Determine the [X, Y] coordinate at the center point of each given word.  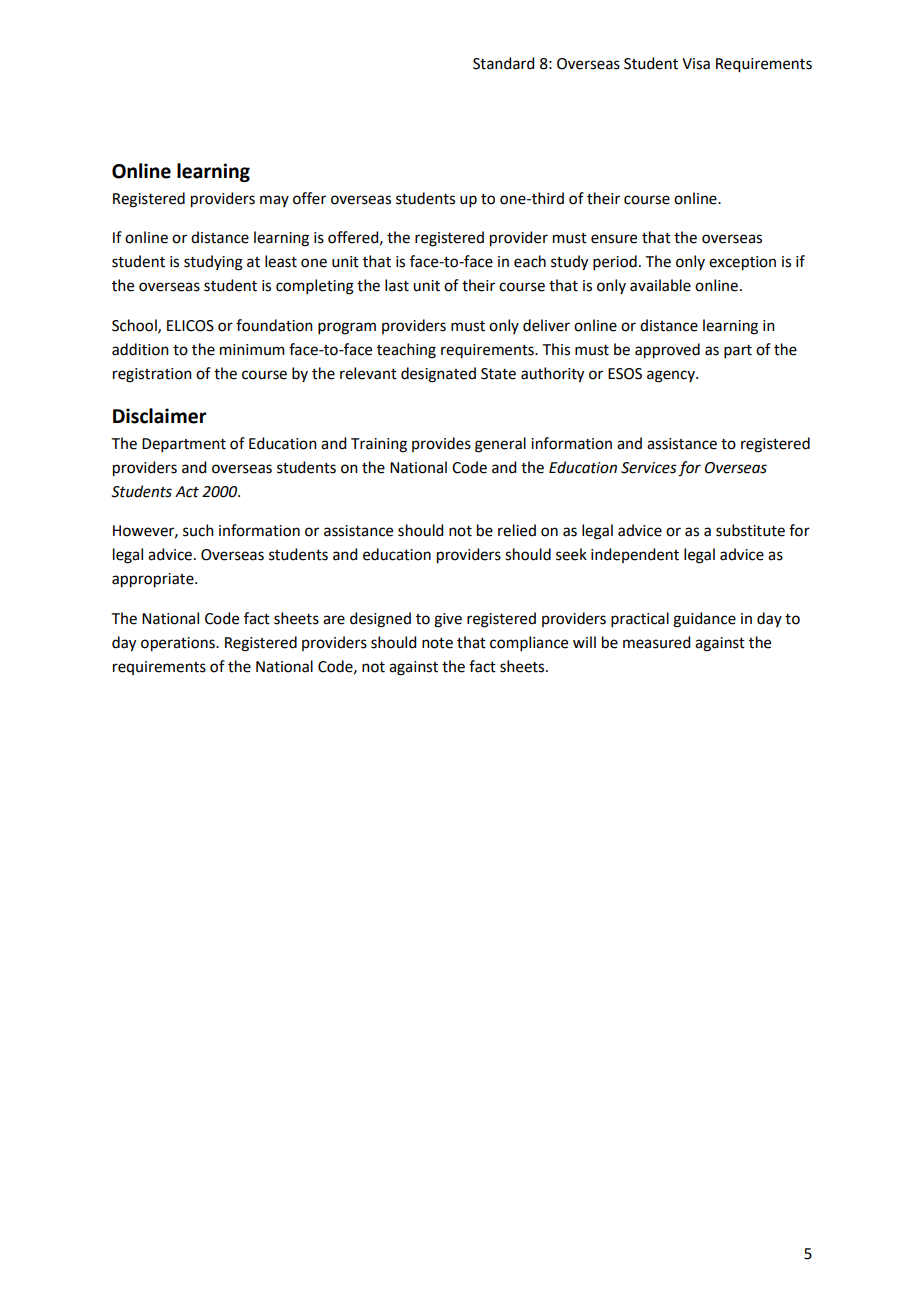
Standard [503, 63]
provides [441, 444]
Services [649, 468]
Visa [696, 64]
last [397, 285]
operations [179, 644]
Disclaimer [160, 416]
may [274, 201]
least [281, 261]
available [660, 285]
